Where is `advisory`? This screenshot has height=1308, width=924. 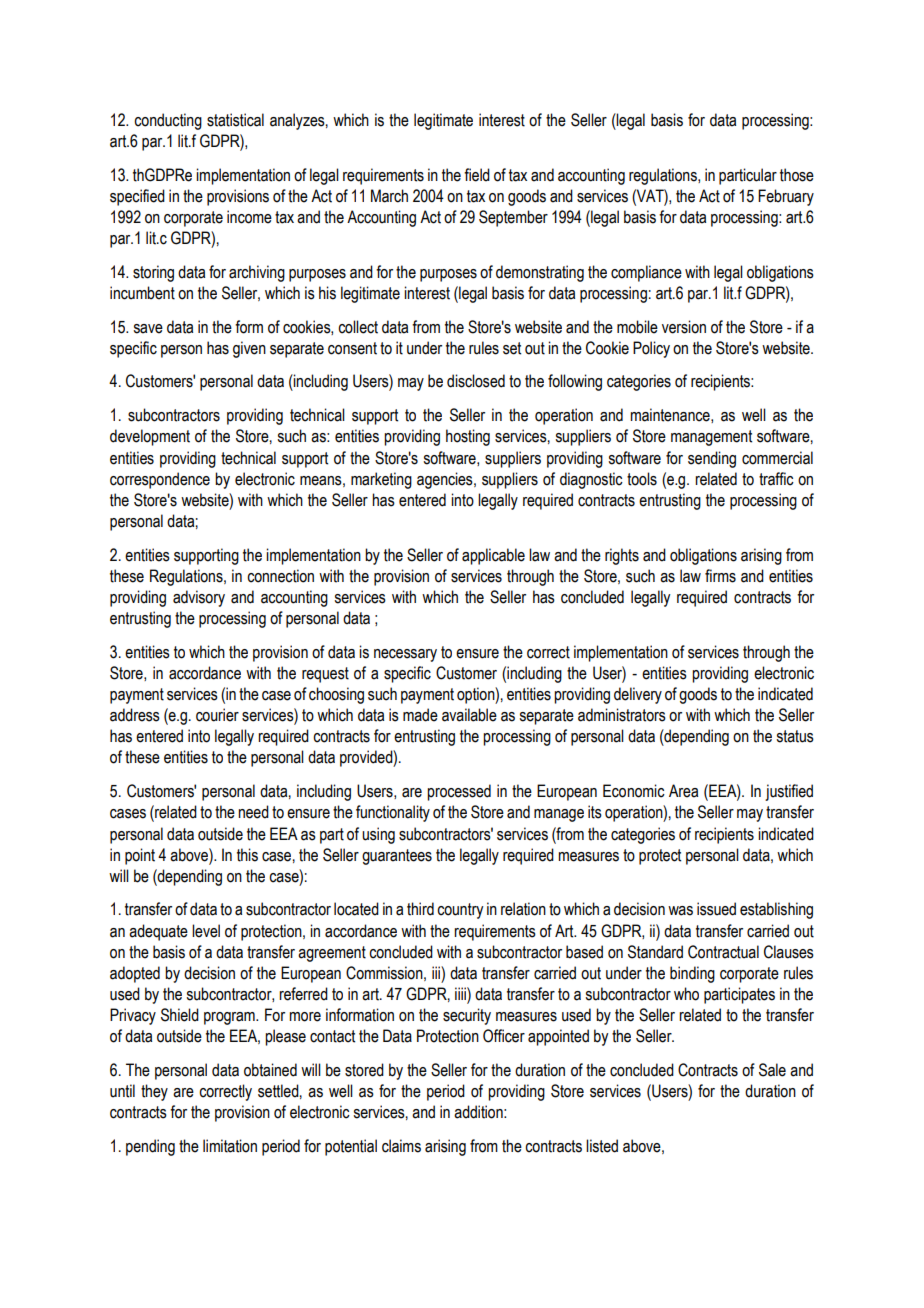 advisory is located at coordinates (199, 598).
